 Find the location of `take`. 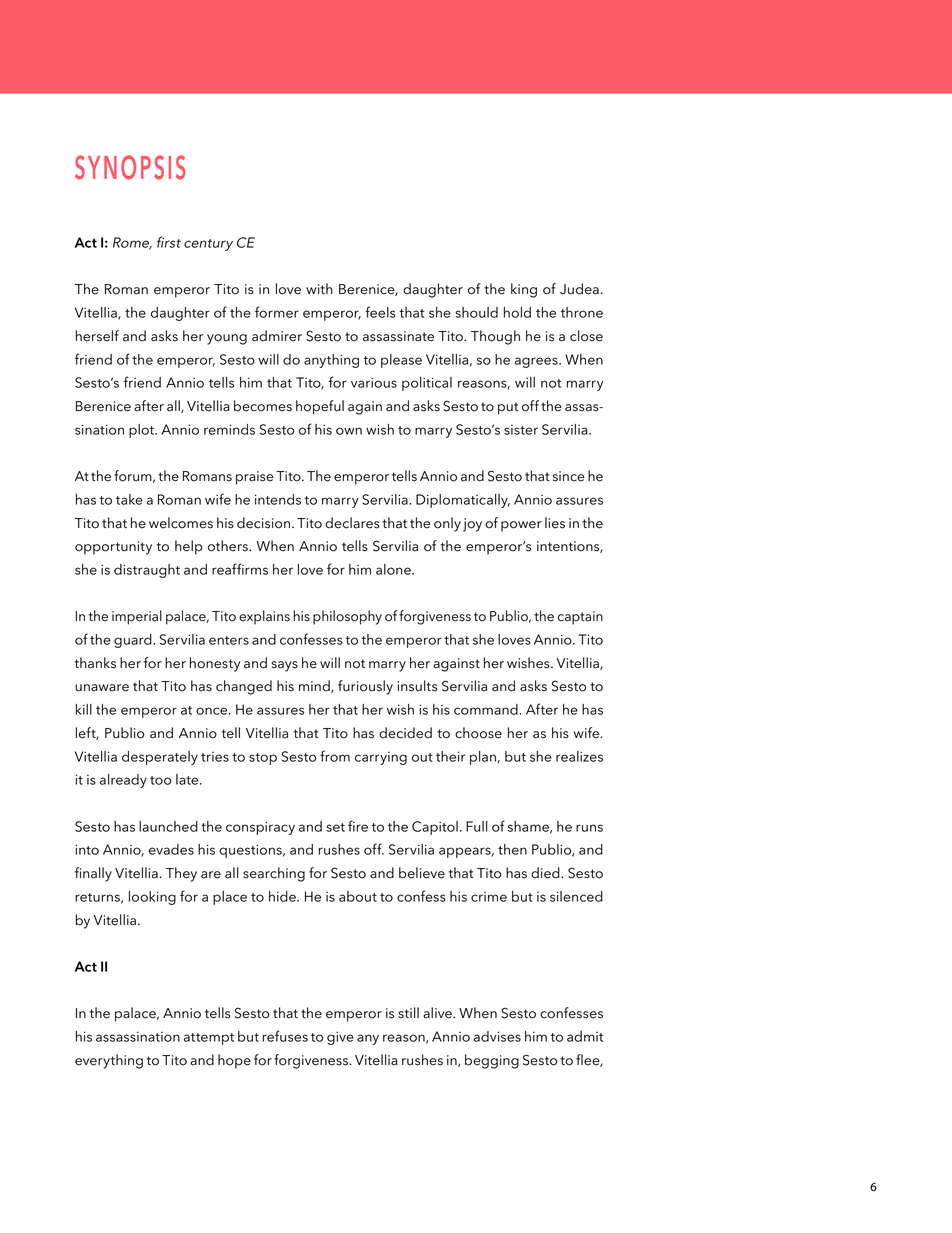

take is located at coordinates (129, 499).
